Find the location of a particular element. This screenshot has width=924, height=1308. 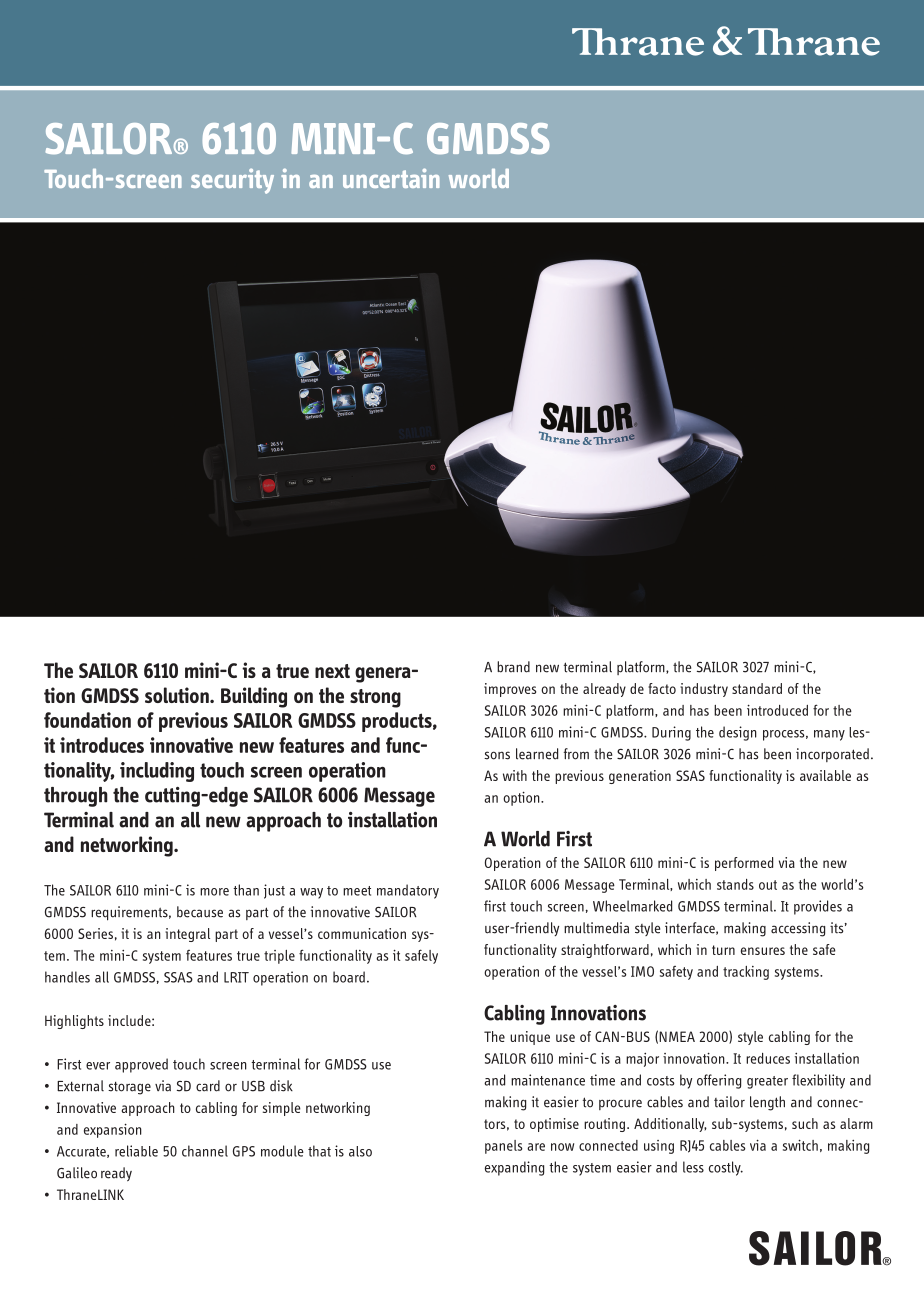

performed is located at coordinates (744, 864).
